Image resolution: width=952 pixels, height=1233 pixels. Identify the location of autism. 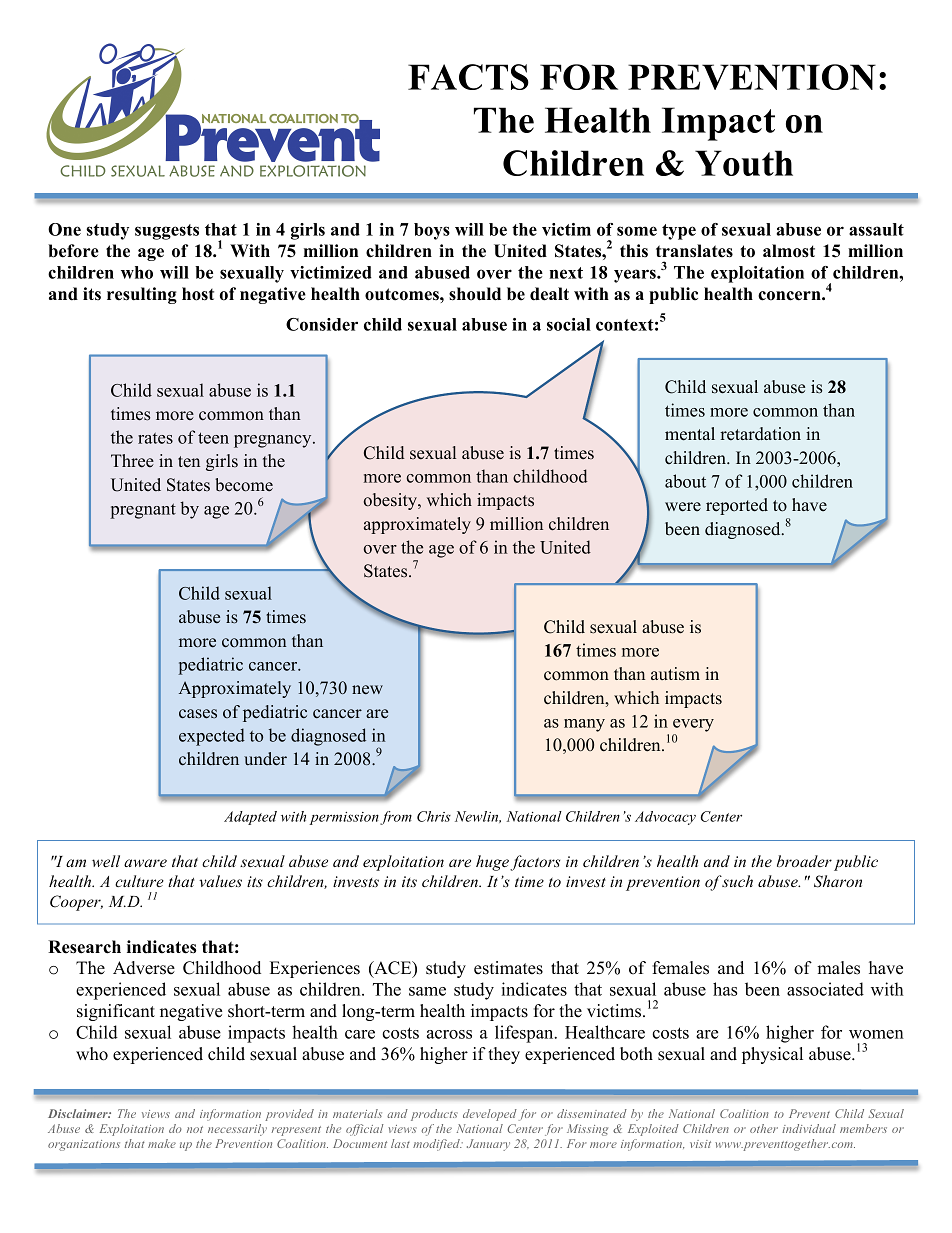
(675, 673).
